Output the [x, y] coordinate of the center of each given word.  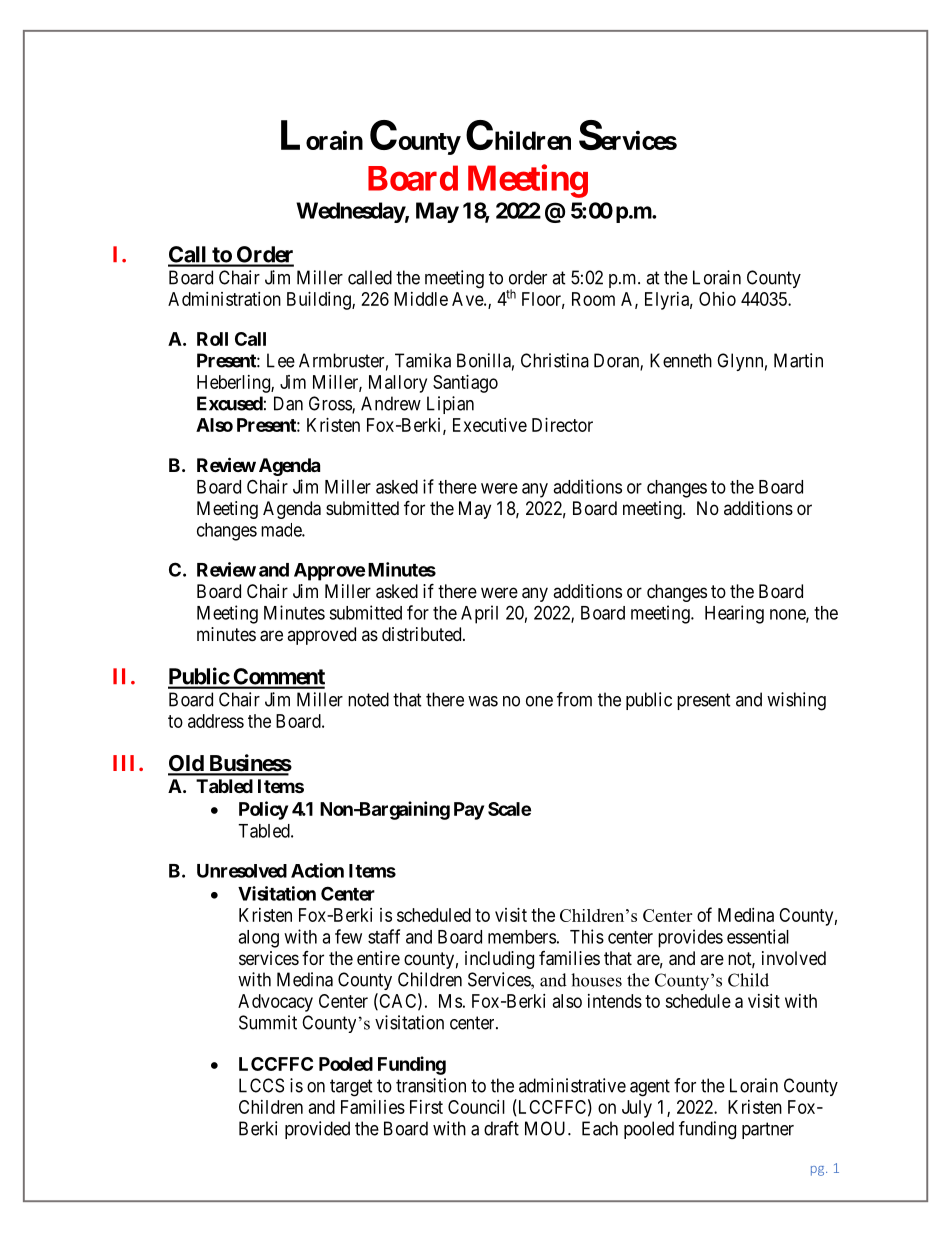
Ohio [717, 299]
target [351, 1088]
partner [768, 1130]
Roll [212, 339]
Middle [421, 299]
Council [476, 1107]
